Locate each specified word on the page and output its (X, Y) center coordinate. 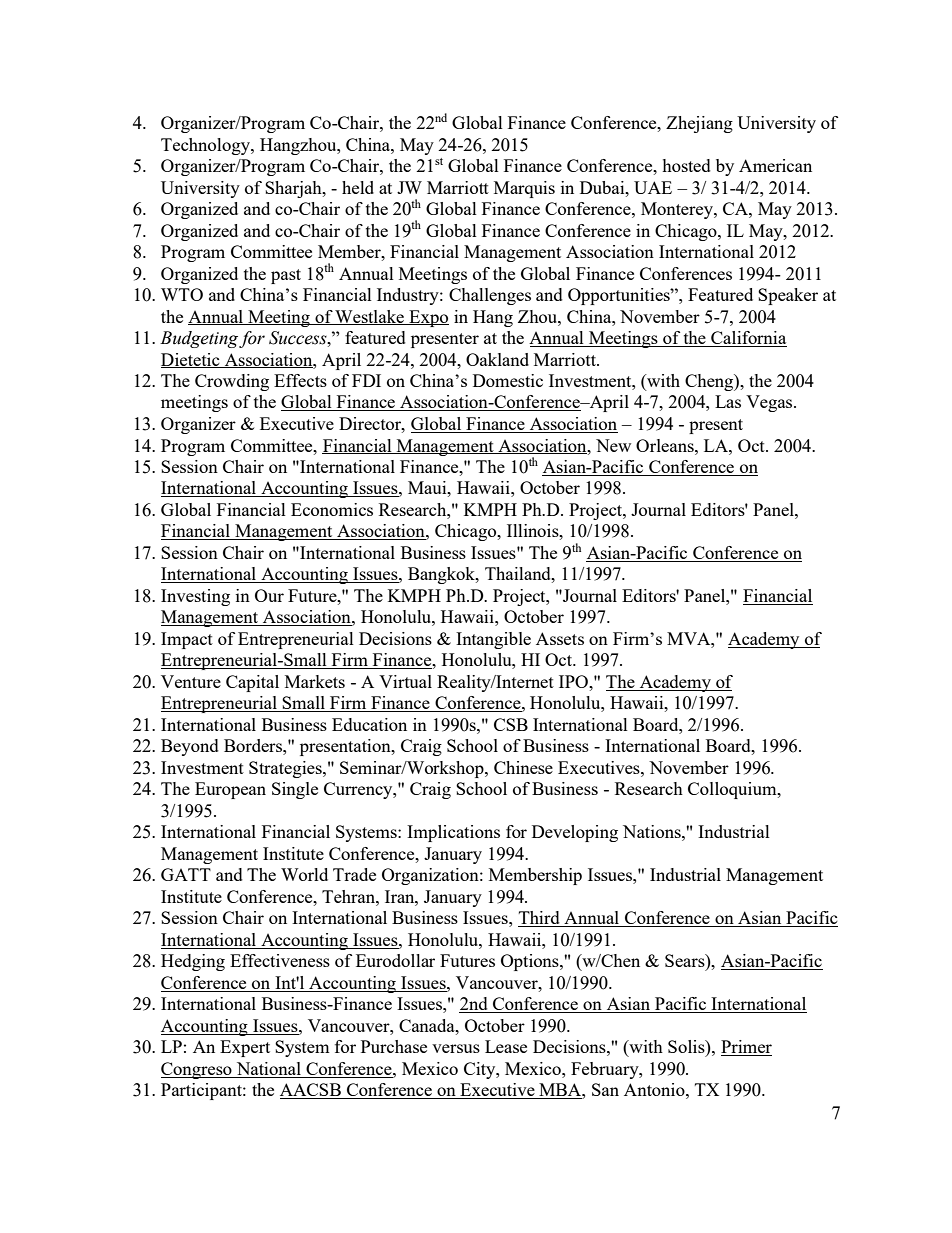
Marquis (524, 189)
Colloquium (733, 790)
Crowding (232, 382)
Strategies (286, 769)
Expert (245, 1048)
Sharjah (294, 189)
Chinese (523, 767)
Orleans (666, 445)
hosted (686, 165)
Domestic (508, 380)
